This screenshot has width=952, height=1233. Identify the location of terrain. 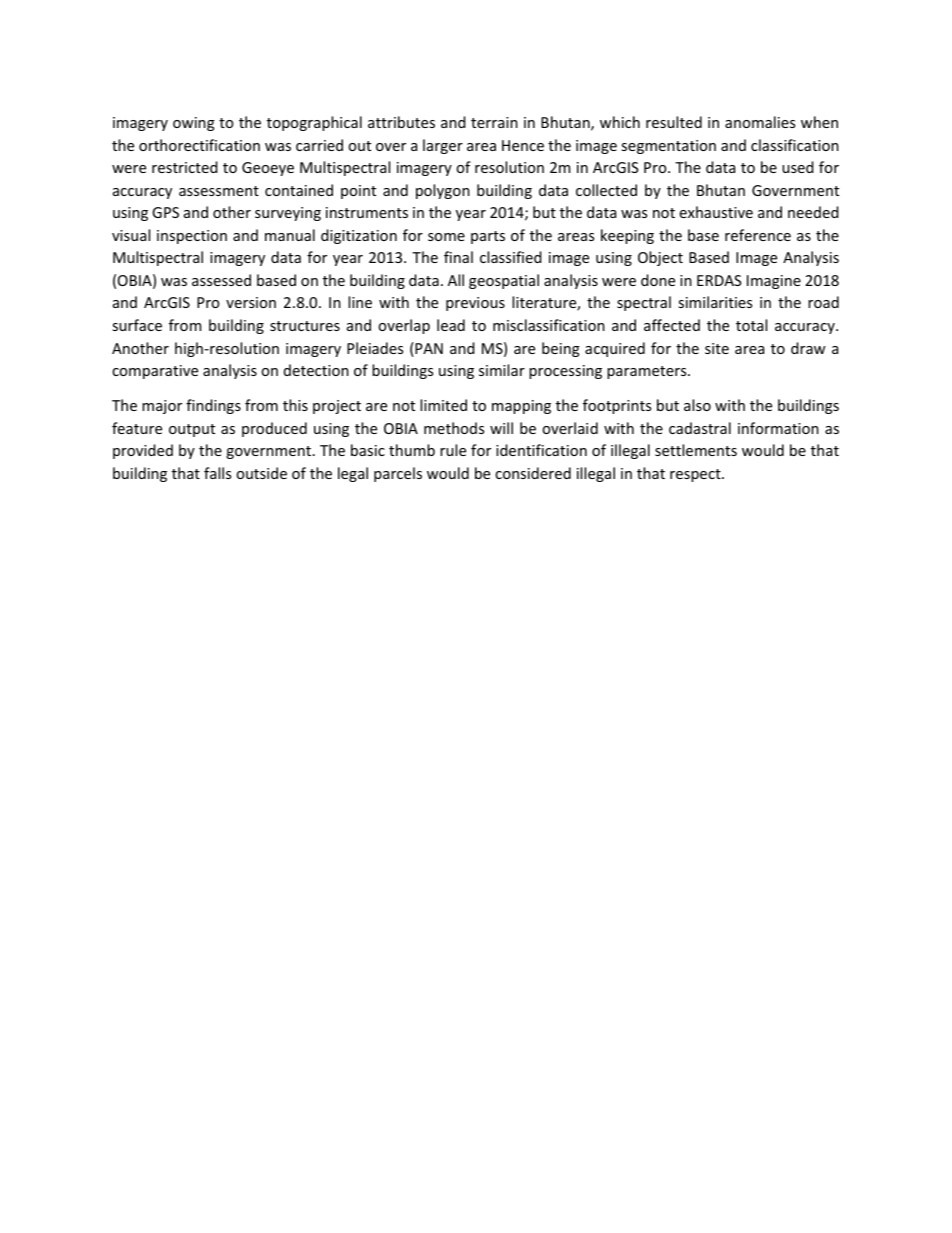
(494, 122).
